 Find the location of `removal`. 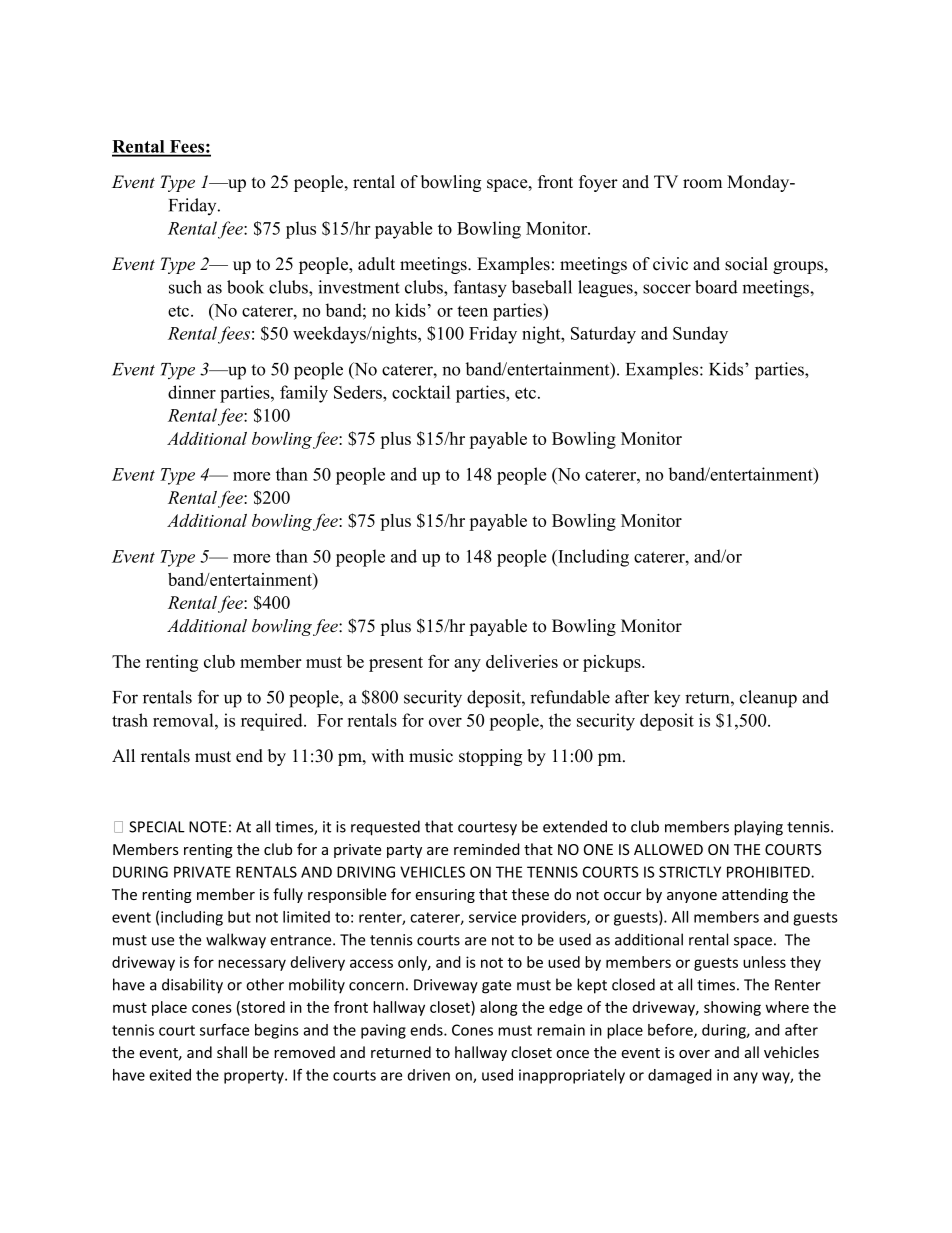

removal is located at coordinates (184, 720).
